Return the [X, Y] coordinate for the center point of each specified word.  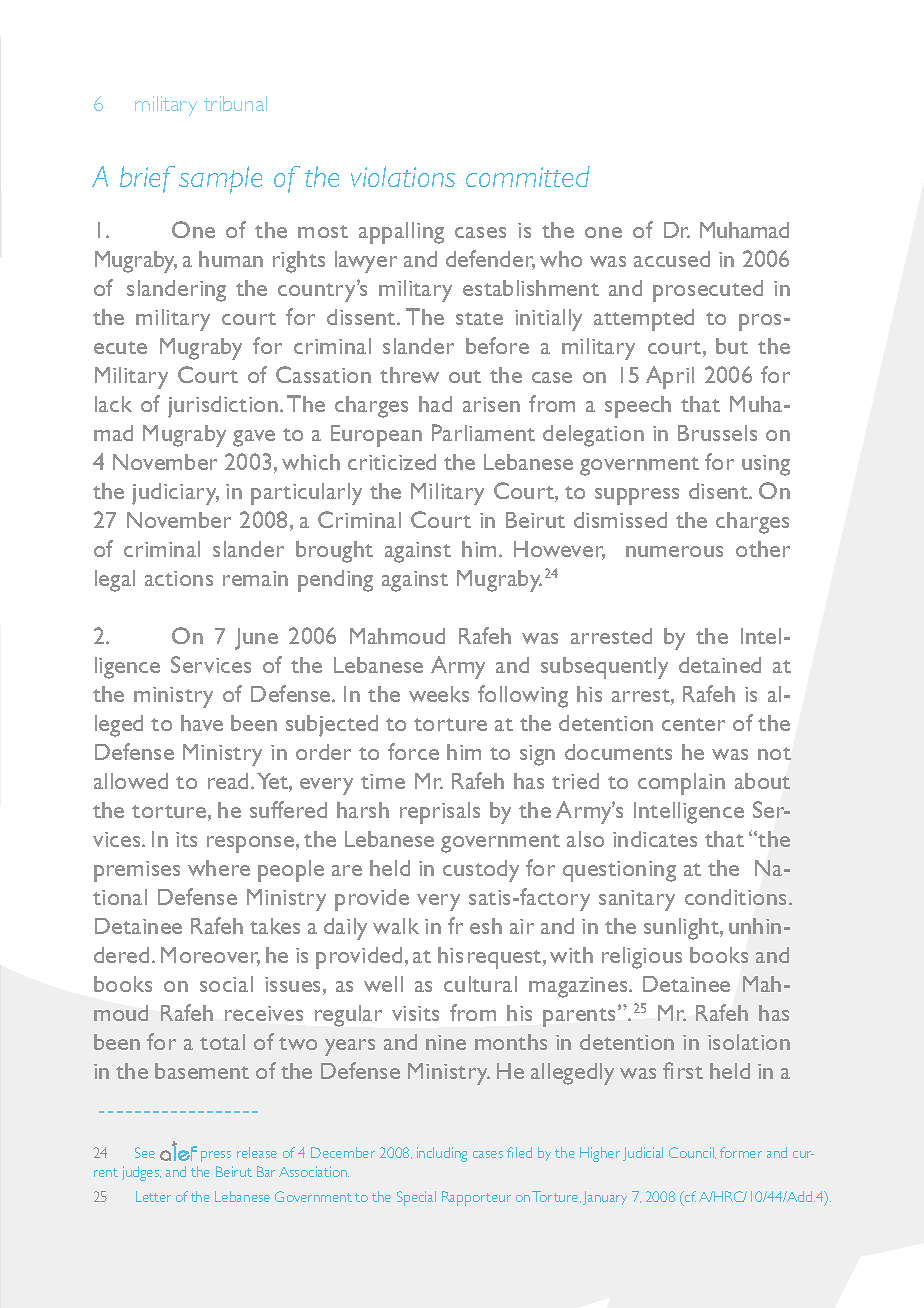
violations [403, 176]
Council [692, 1153]
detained [720, 665]
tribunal [235, 103]
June [256, 639]
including [442, 1154]
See [145, 1152]
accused [672, 259]
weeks [439, 694]
